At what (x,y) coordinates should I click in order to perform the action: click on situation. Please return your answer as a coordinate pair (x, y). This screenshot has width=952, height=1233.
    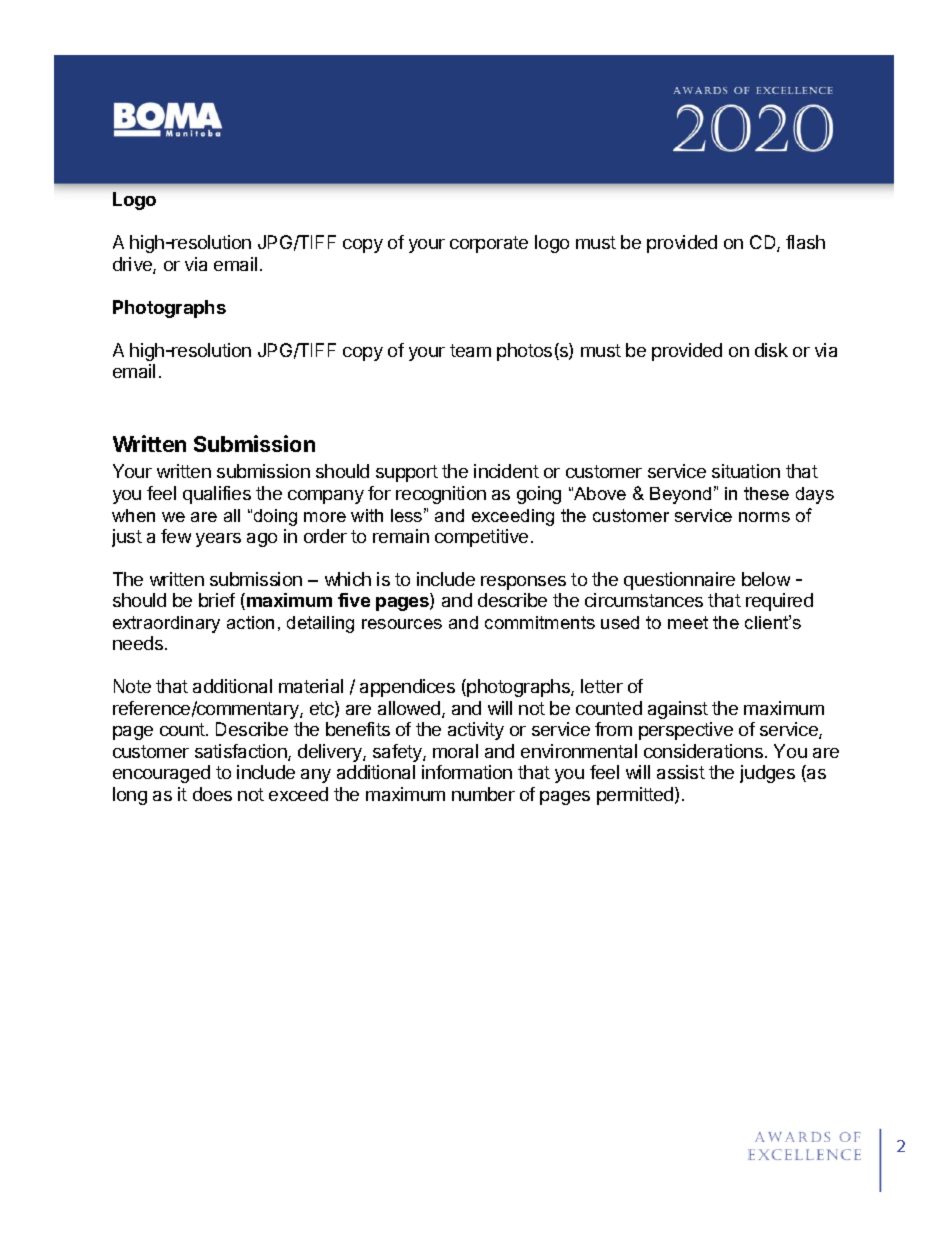
    Looking at the image, I should click on (746, 471).
